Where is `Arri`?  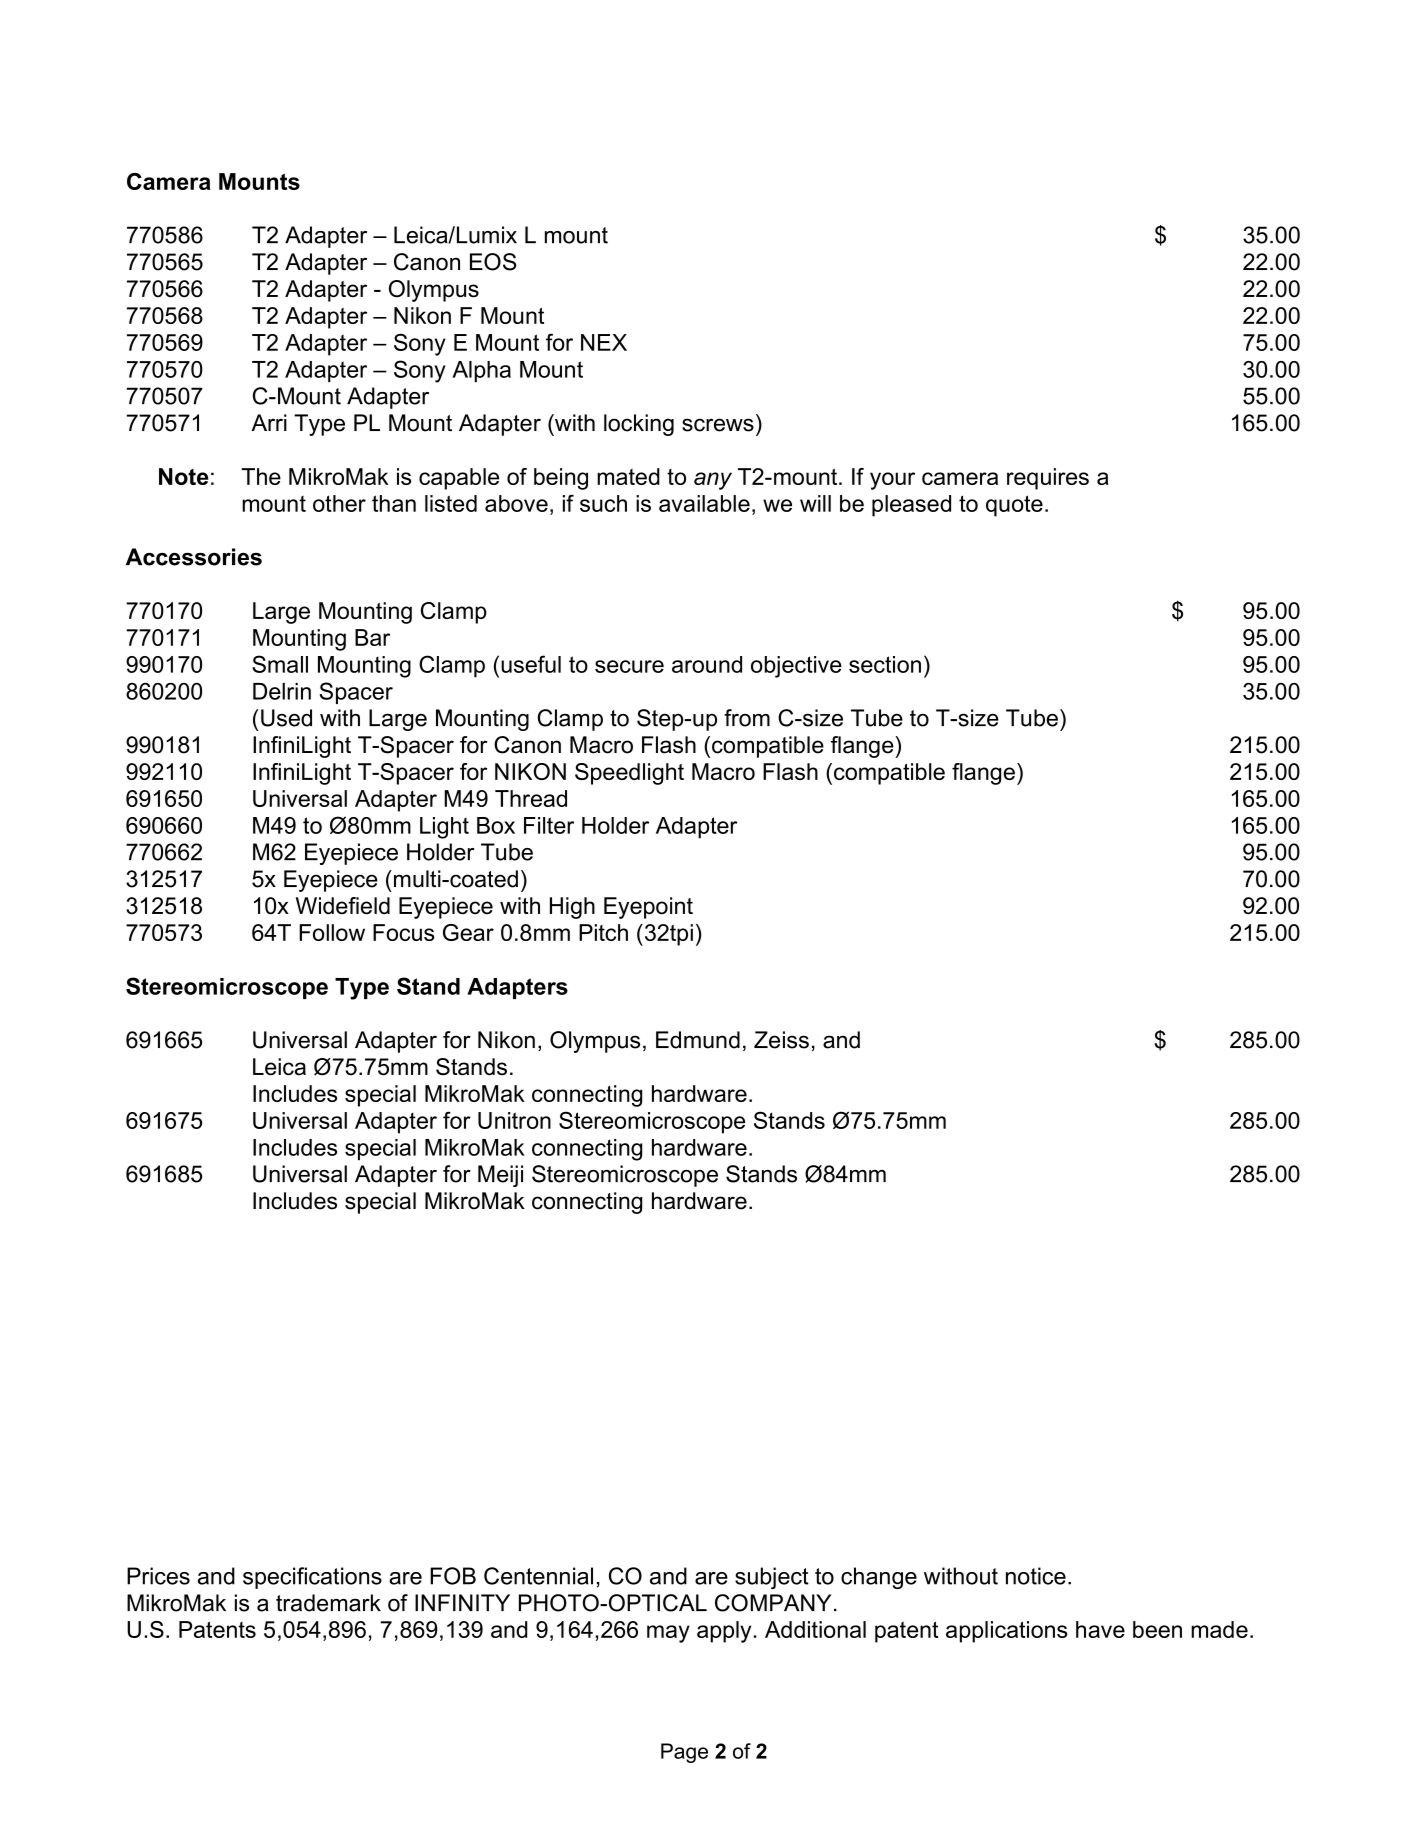 Arri is located at coordinates (269, 422).
